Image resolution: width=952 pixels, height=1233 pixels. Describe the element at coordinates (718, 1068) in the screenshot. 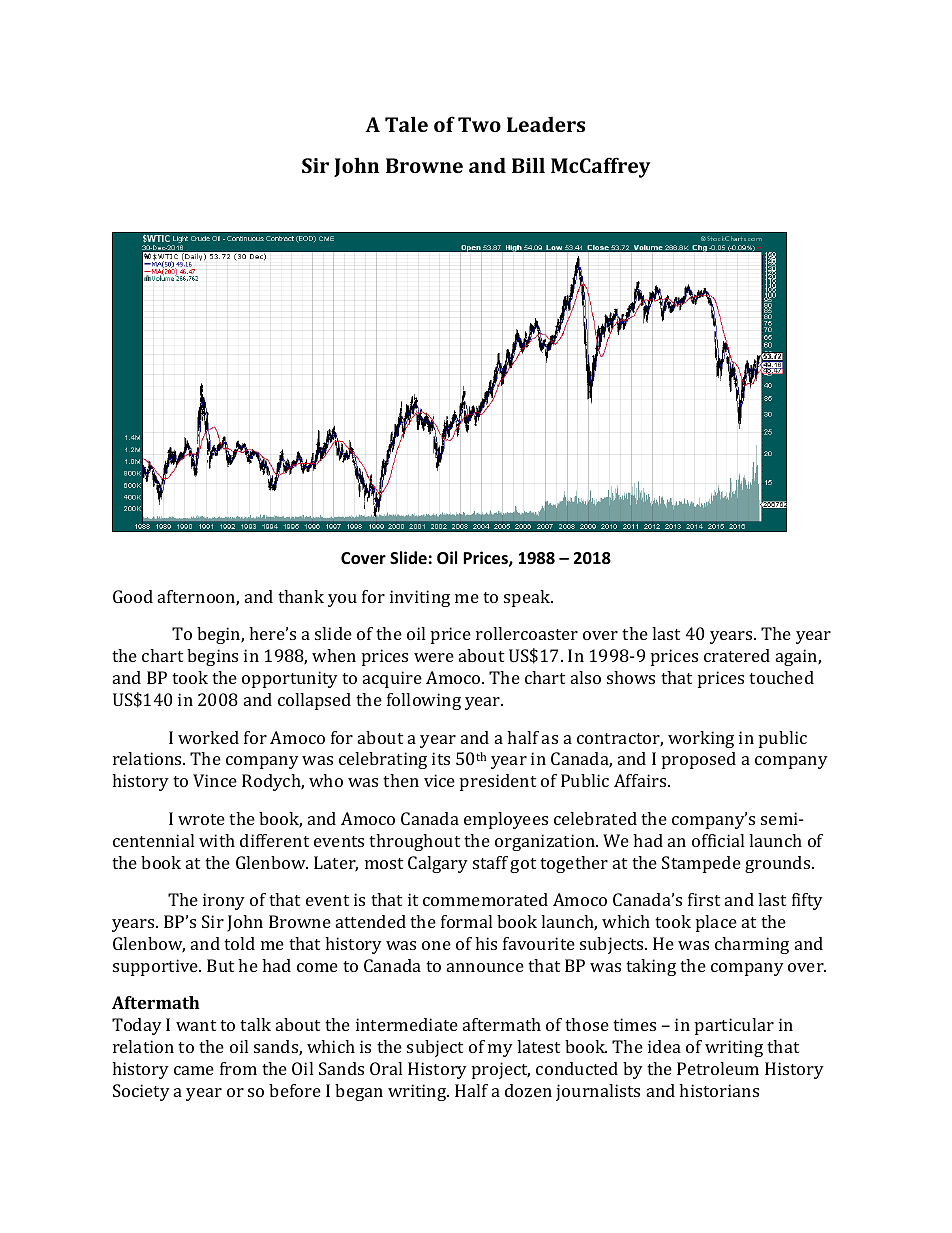

I see `Petroleum` at that location.
